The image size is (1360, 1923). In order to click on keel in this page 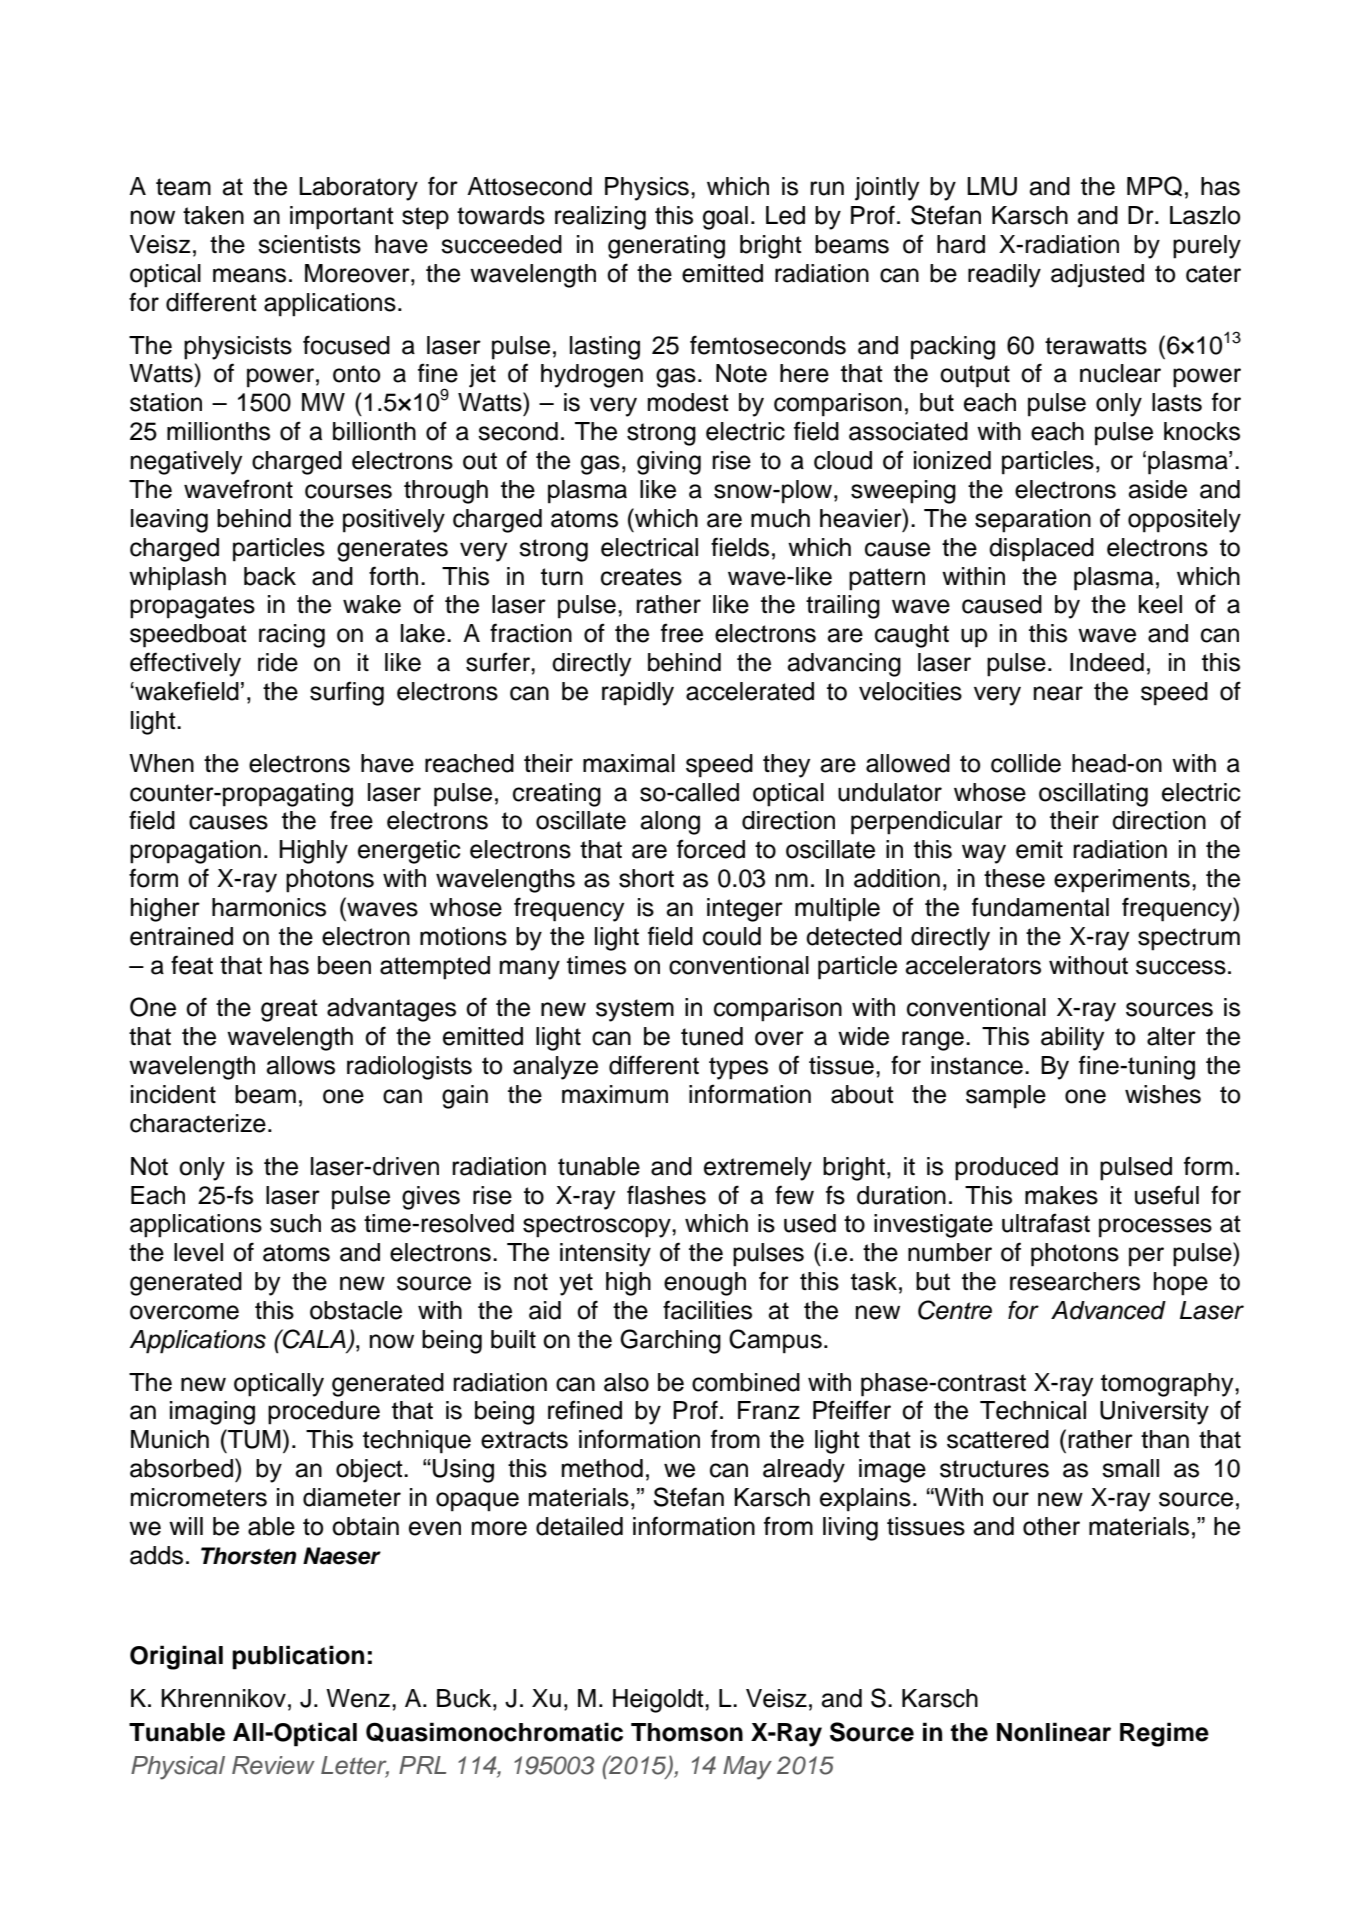, I will do `click(1160, 604)`.
